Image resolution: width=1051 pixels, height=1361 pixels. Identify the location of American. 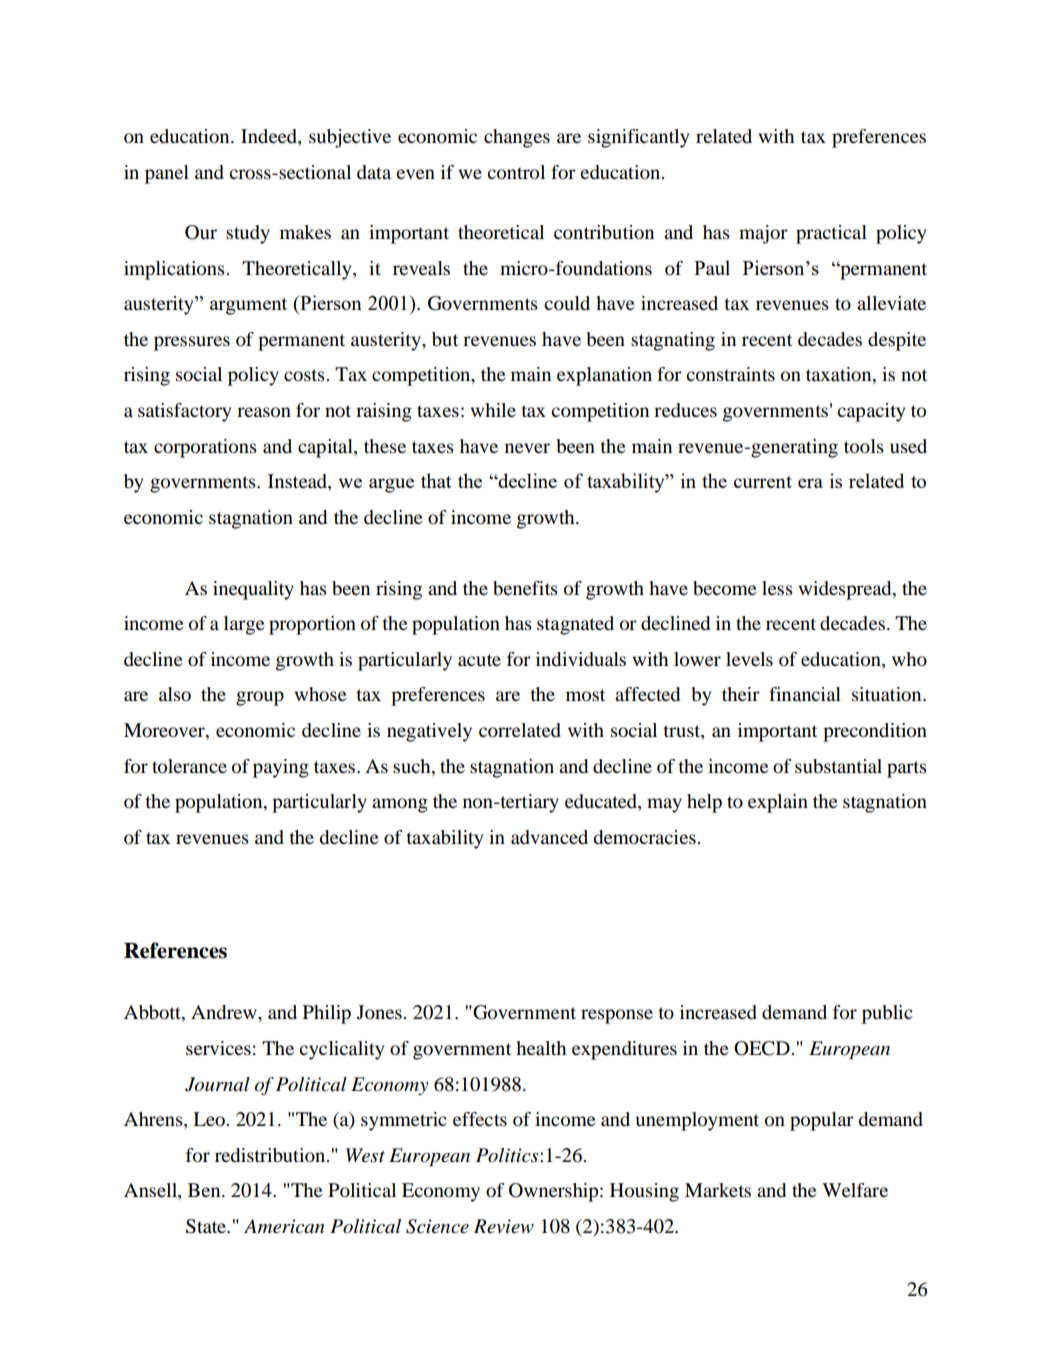
(284, 1226).
